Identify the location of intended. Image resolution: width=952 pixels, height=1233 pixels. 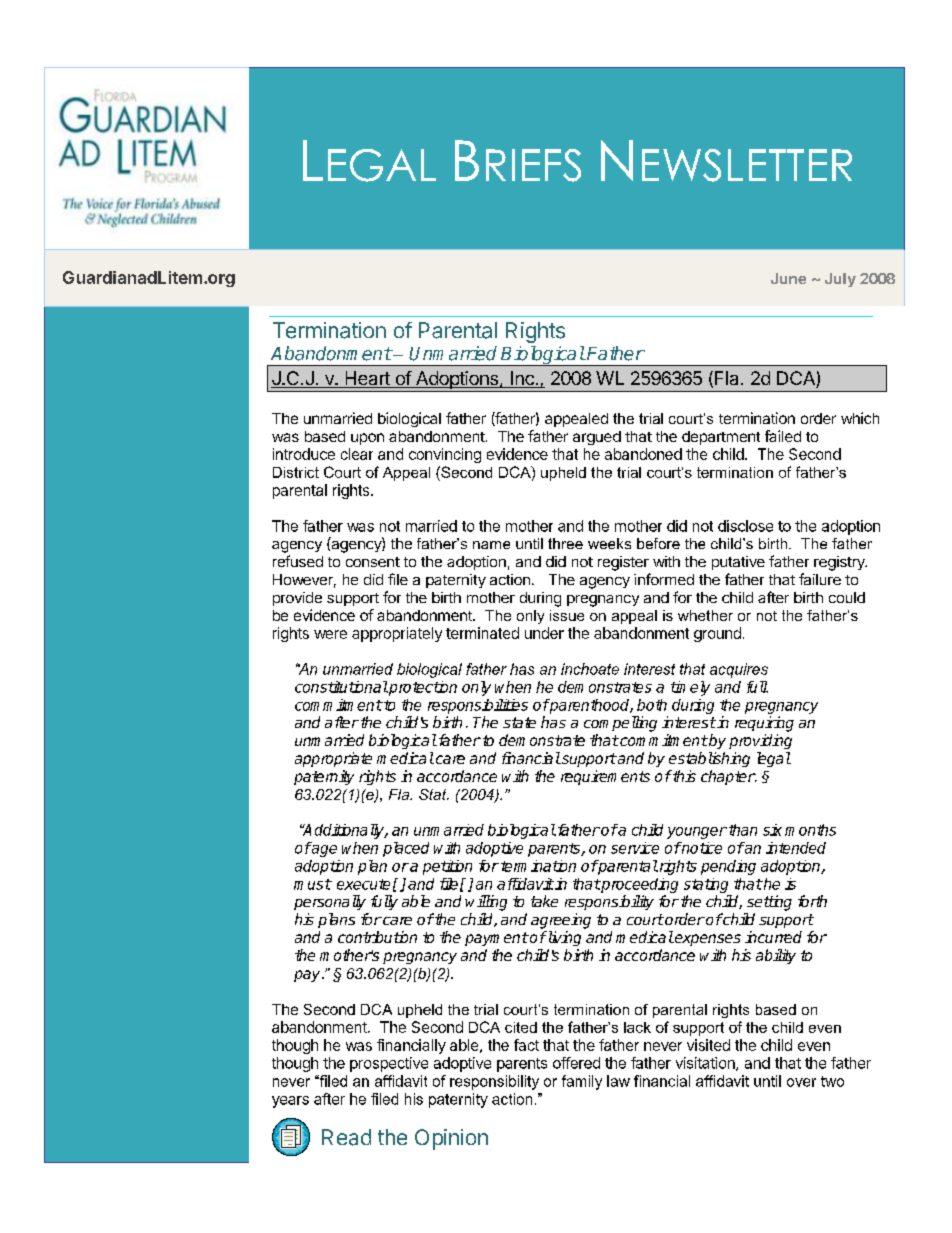
(796, 848).
